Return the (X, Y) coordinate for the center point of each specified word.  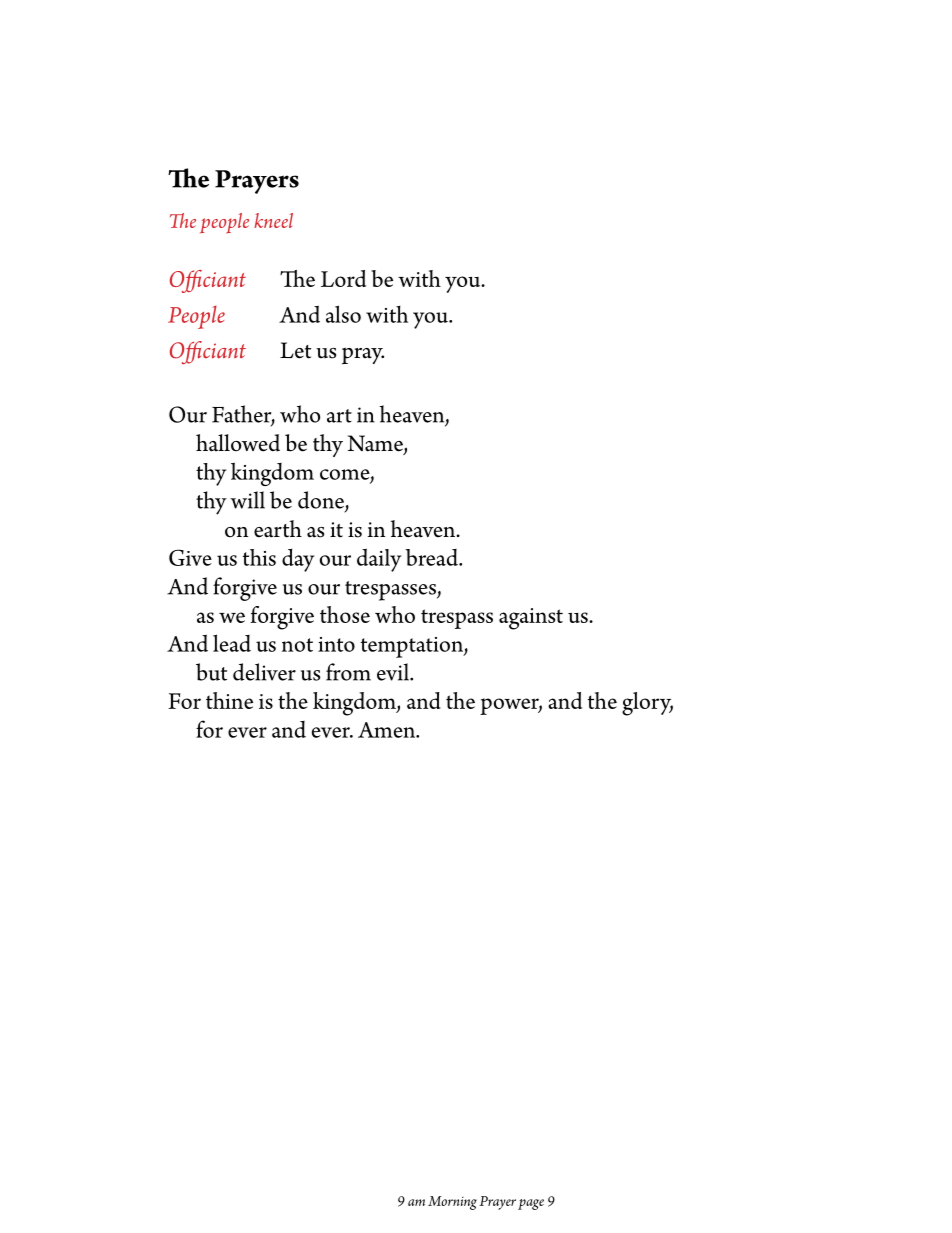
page (531, 1204)
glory (647, 704)
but (211, 672)
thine (229, 700)
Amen (388, 730)
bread (432, 557)
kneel (273, 220)
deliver (264, 672)
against (531, 619)
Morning (452, 1203)
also (343, 314)
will (247, 500)
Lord (343, 278)
